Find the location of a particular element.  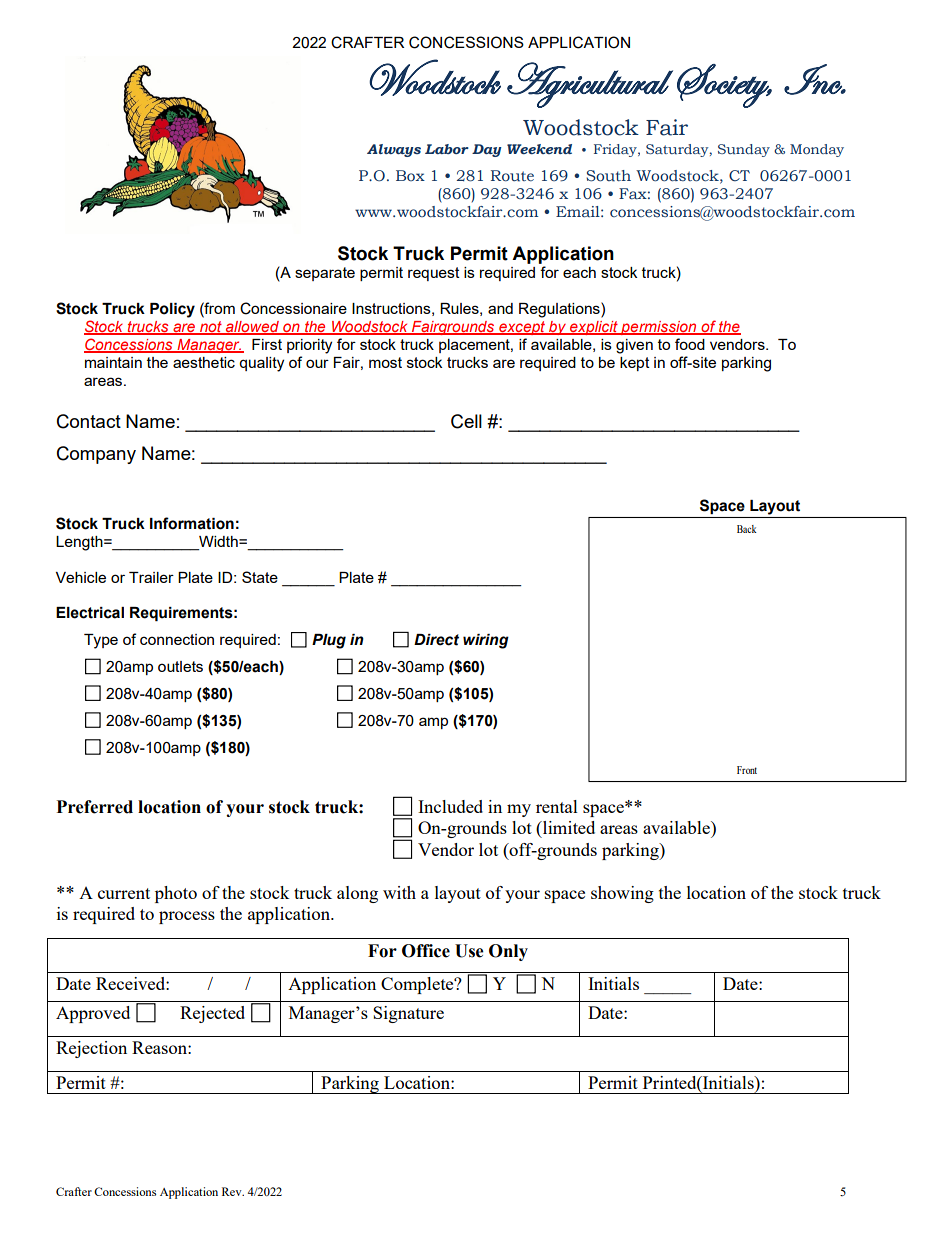

outlets is located at coordinates (180, 666).
